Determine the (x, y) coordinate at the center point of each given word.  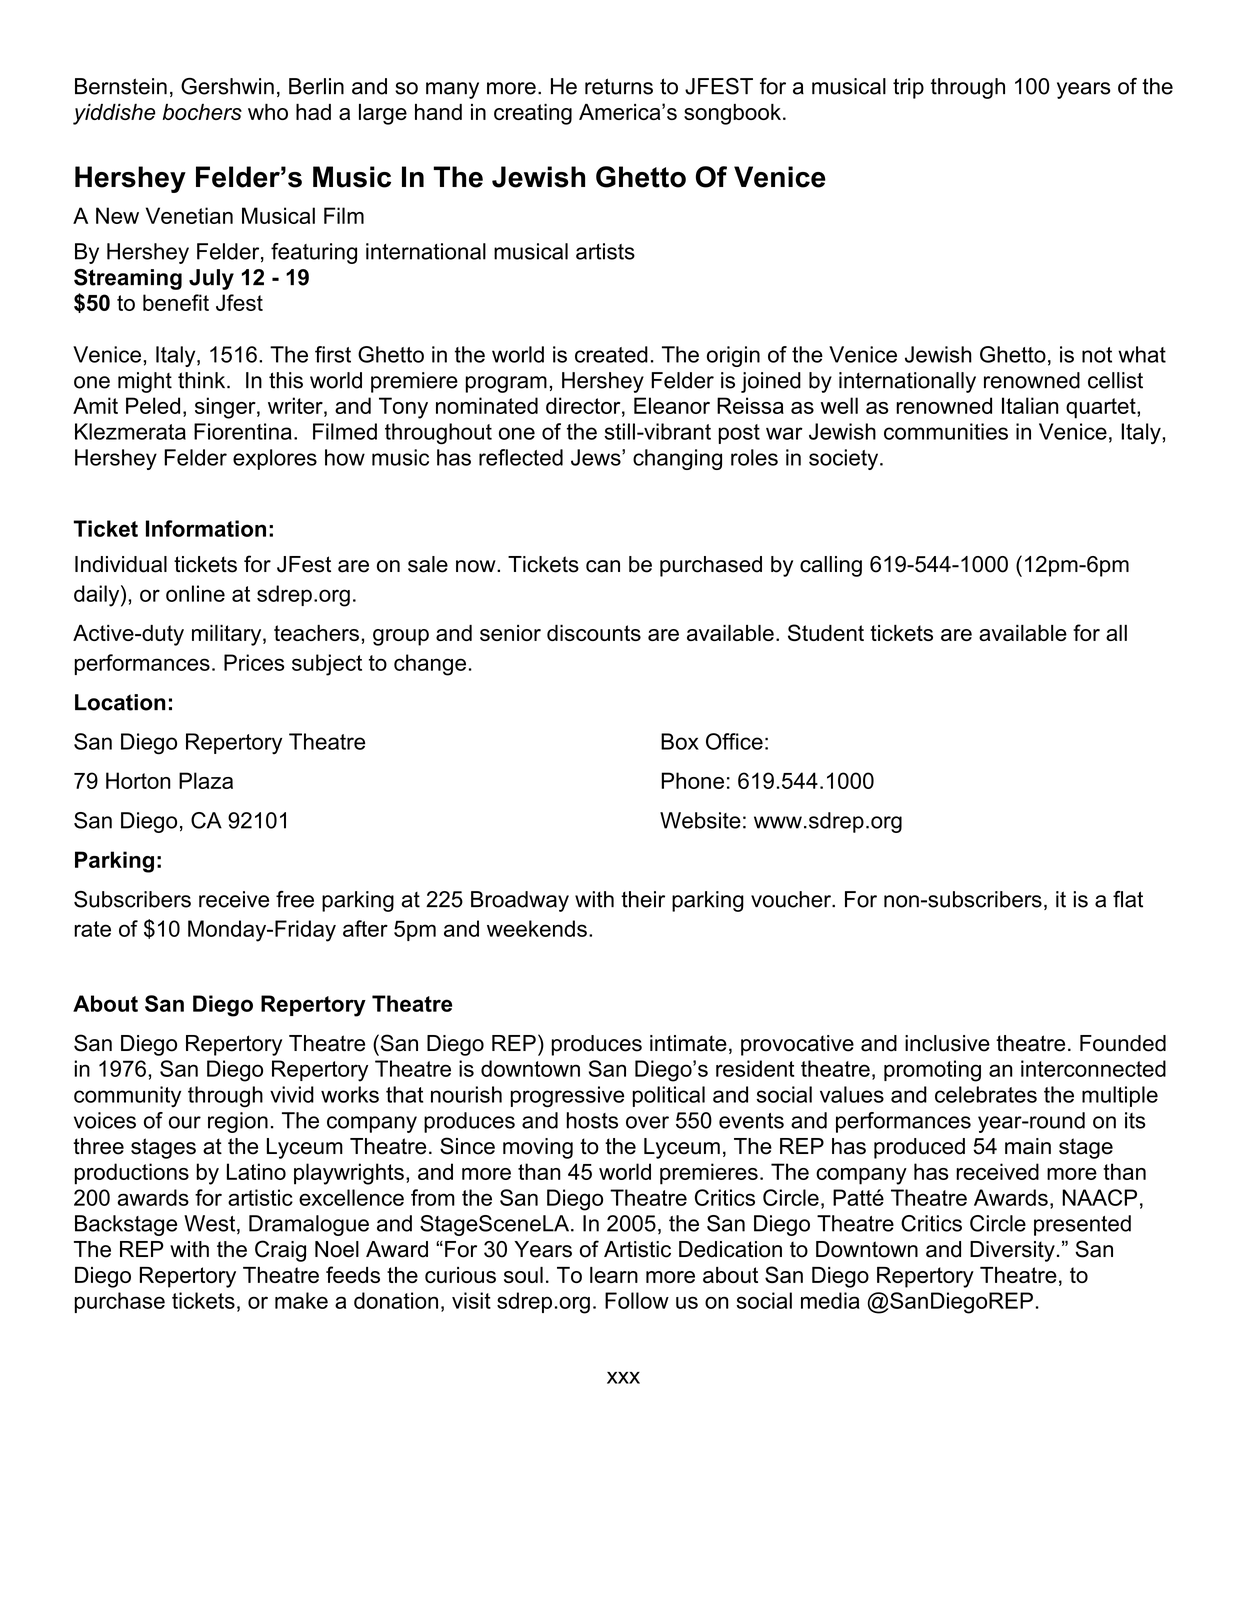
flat (1128, 899)
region (238, 1122)
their (643, 899)
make (301, 1300)
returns (619, 86)
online (195, 593)
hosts (592, 1120)
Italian (1030, 405)
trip (908, 88)
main (1028, 1146)
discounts (594, 633)
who (268, 112)
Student (826, 632)
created (611, 354)
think (203, 380)
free (295, 899)
